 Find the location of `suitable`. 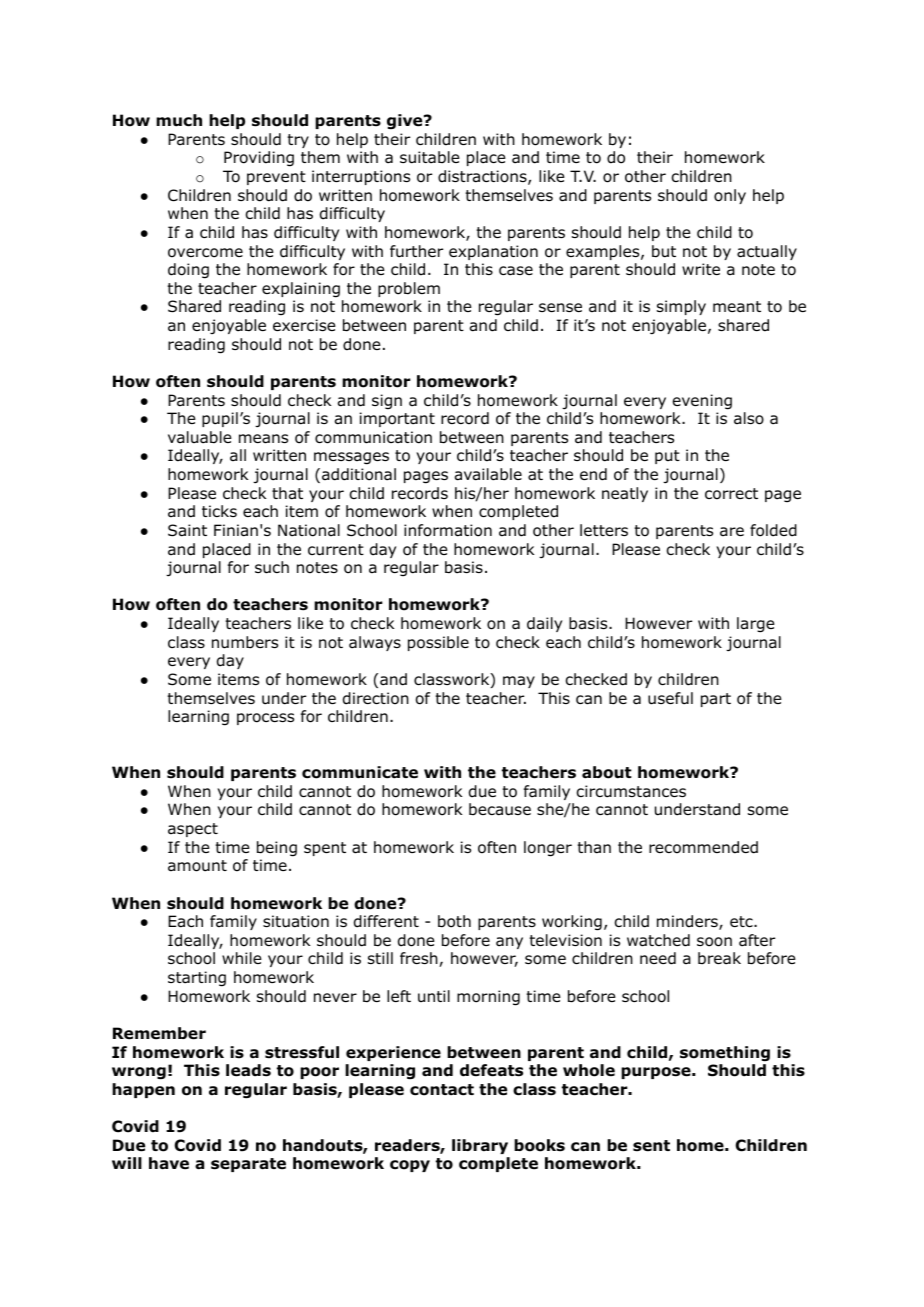

suitable is located at coordinates (430, 157).
